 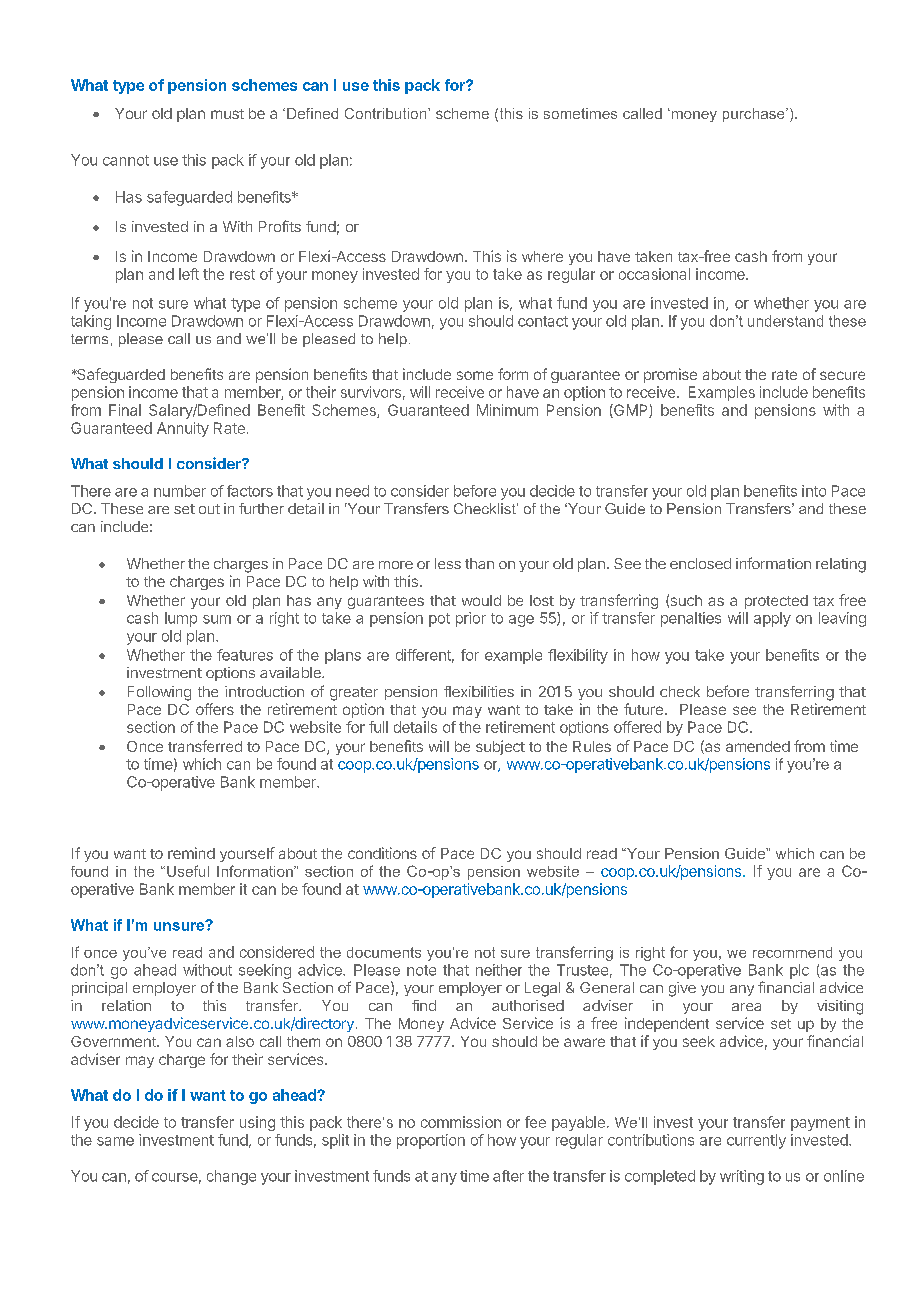 What do you see at coordinates (126, 160) in the page?
I see `cannot` at bounding box center [126, 160].
